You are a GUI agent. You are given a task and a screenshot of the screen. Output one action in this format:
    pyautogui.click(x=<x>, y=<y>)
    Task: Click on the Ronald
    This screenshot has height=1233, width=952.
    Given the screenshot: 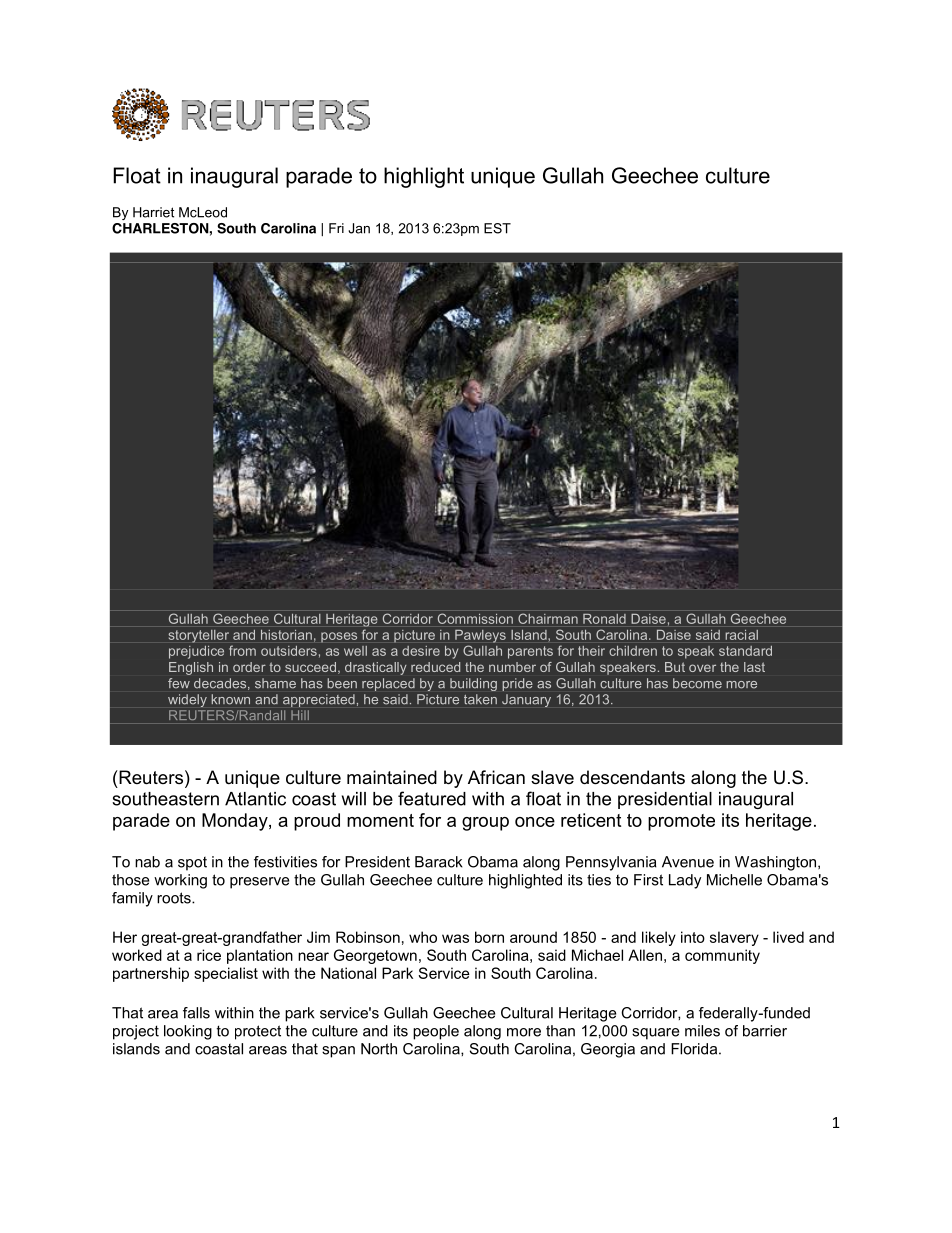 What is the action you would take?
    pyautogui.click(x=604, y=619)
